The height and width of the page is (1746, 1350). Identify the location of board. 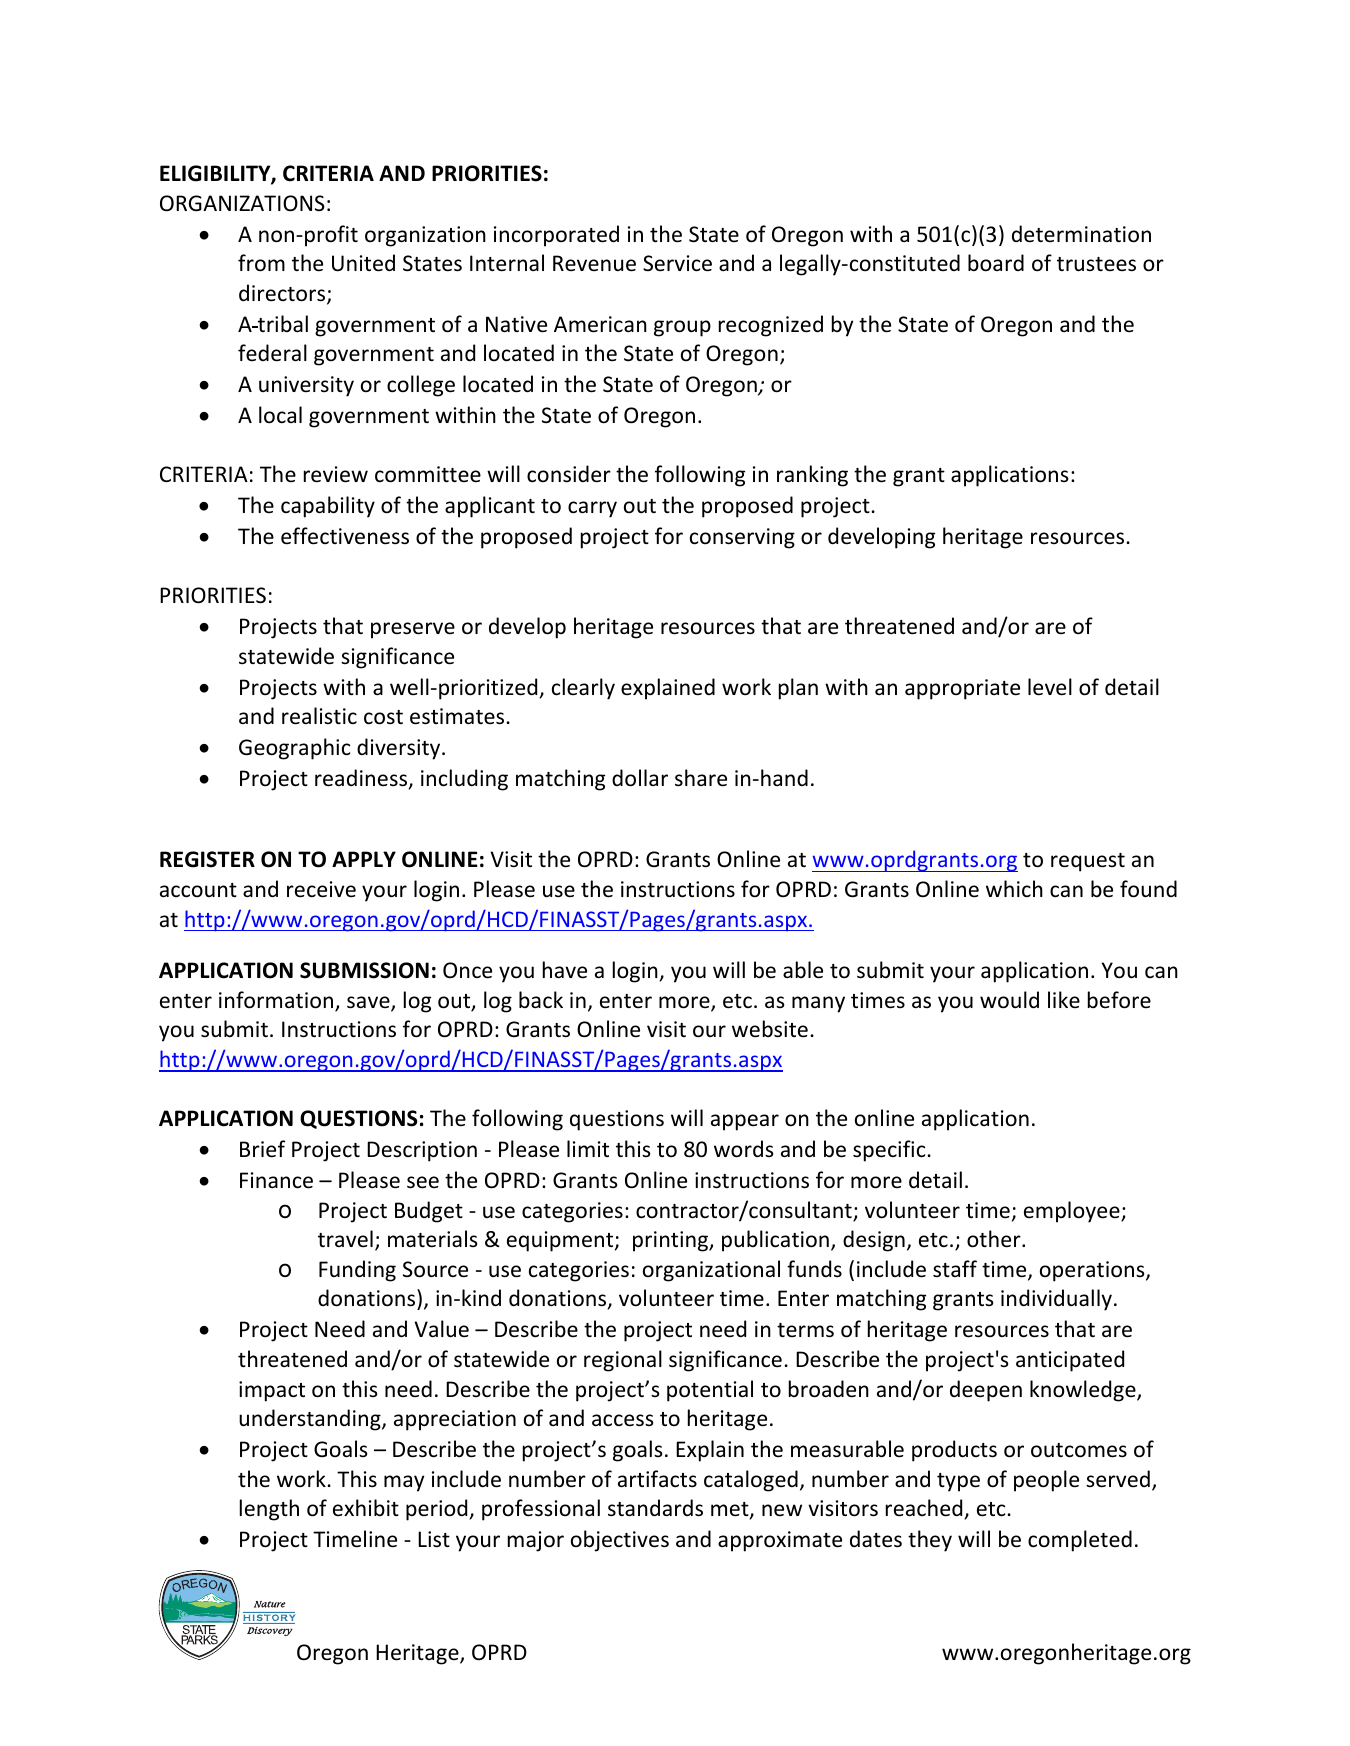
(996, 263).
